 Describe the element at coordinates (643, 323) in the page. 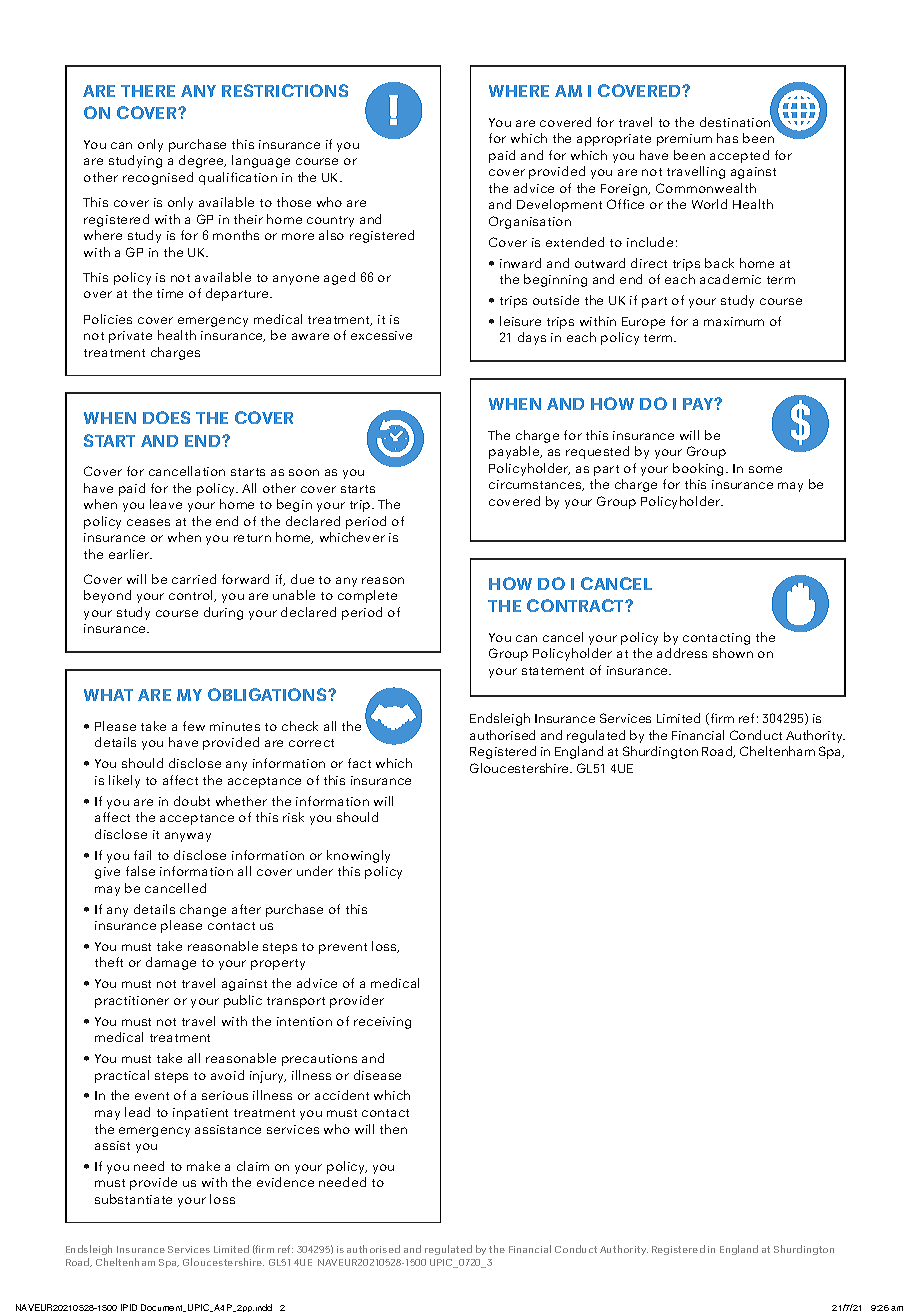

I see `Europe` at that location.
